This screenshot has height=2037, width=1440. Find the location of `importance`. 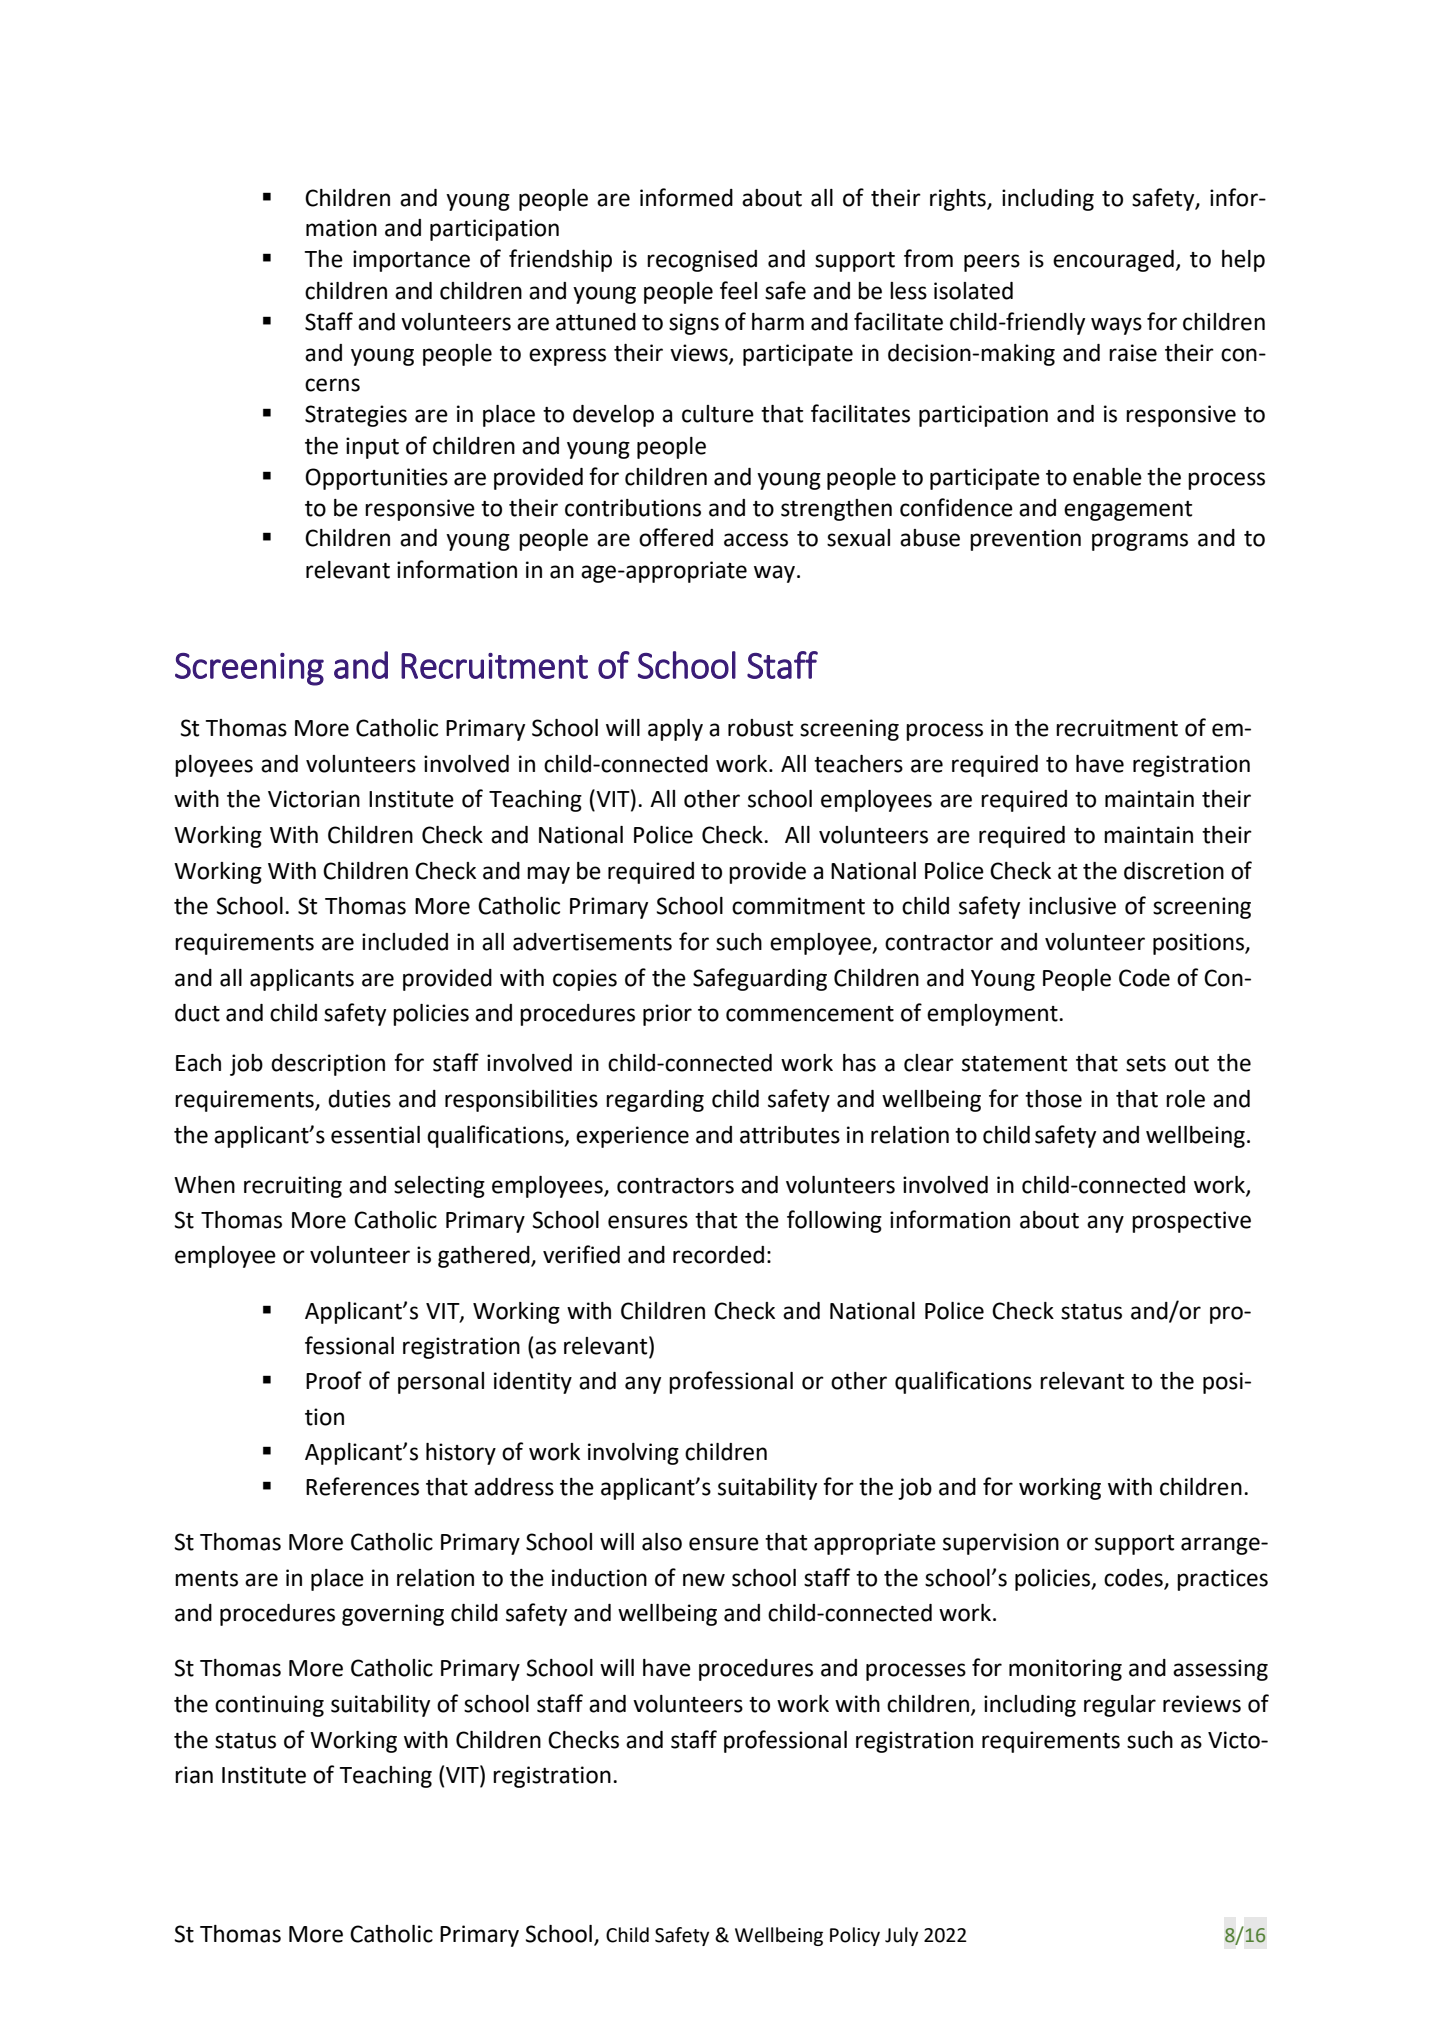

importance is located at coordinates (411, 261).
